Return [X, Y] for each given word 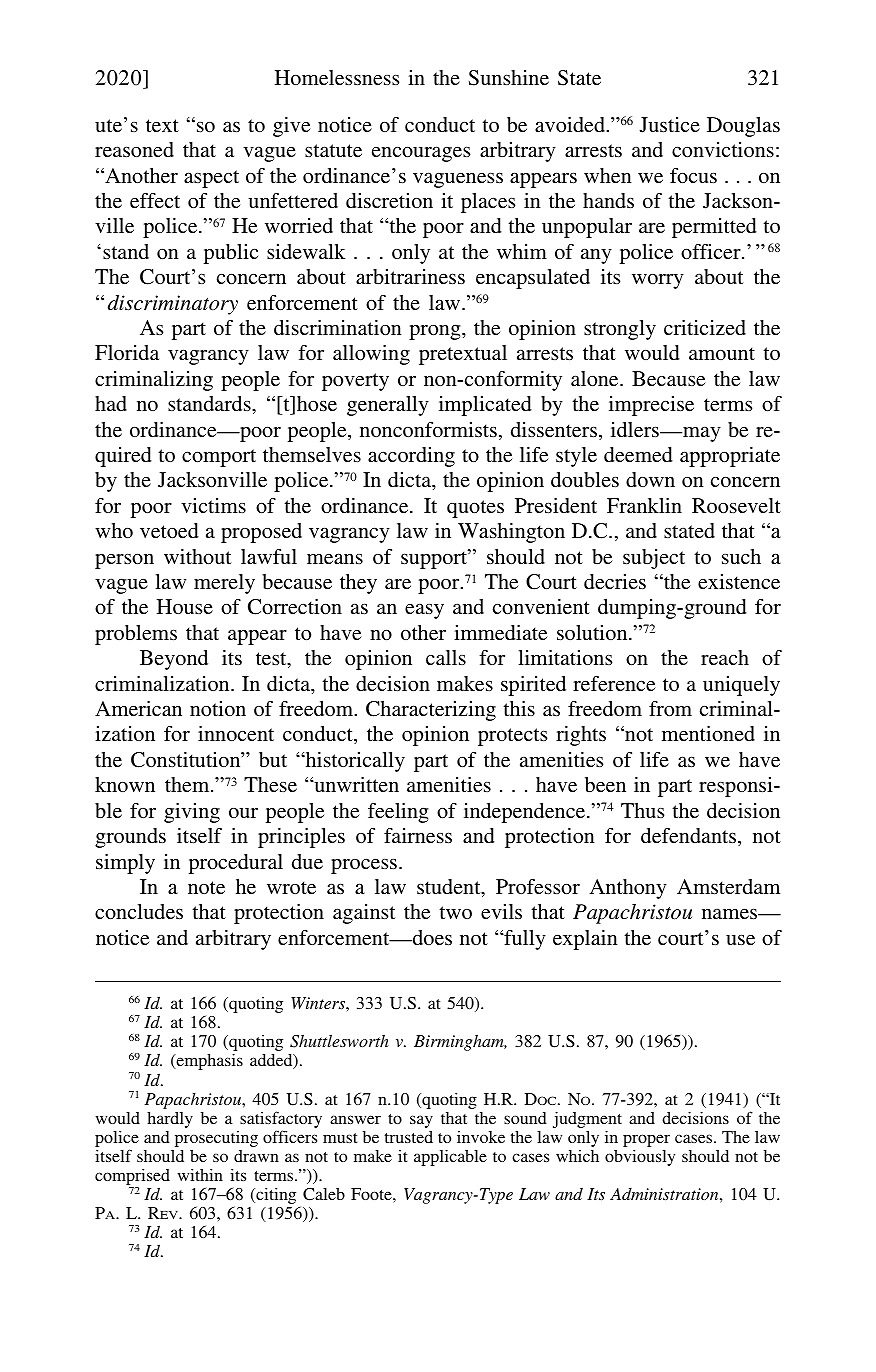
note [206, 887]
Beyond [174, 660]
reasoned [134, 149]
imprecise [651, 406]
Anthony [628, 889]
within [200, 1175]
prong [436, 332]
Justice [670, 125]
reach [725, 657]
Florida [127, 352]
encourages [421, 154]
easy [424, 611]
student [450, 888]
